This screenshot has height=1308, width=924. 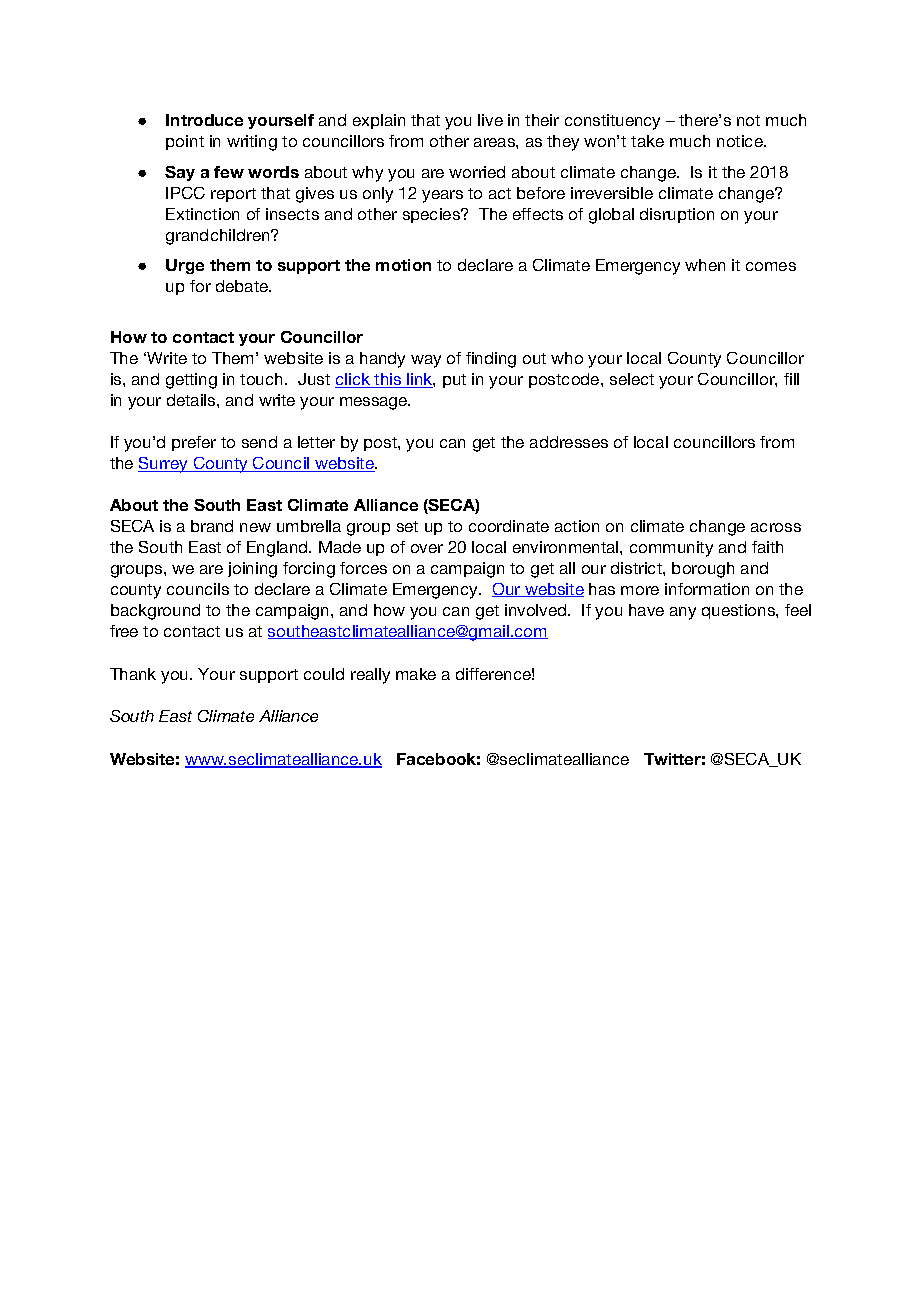 What do you see at coordinates (403, 265) in the screenshot?
I see `motion` at bounding box center [403, 265].
